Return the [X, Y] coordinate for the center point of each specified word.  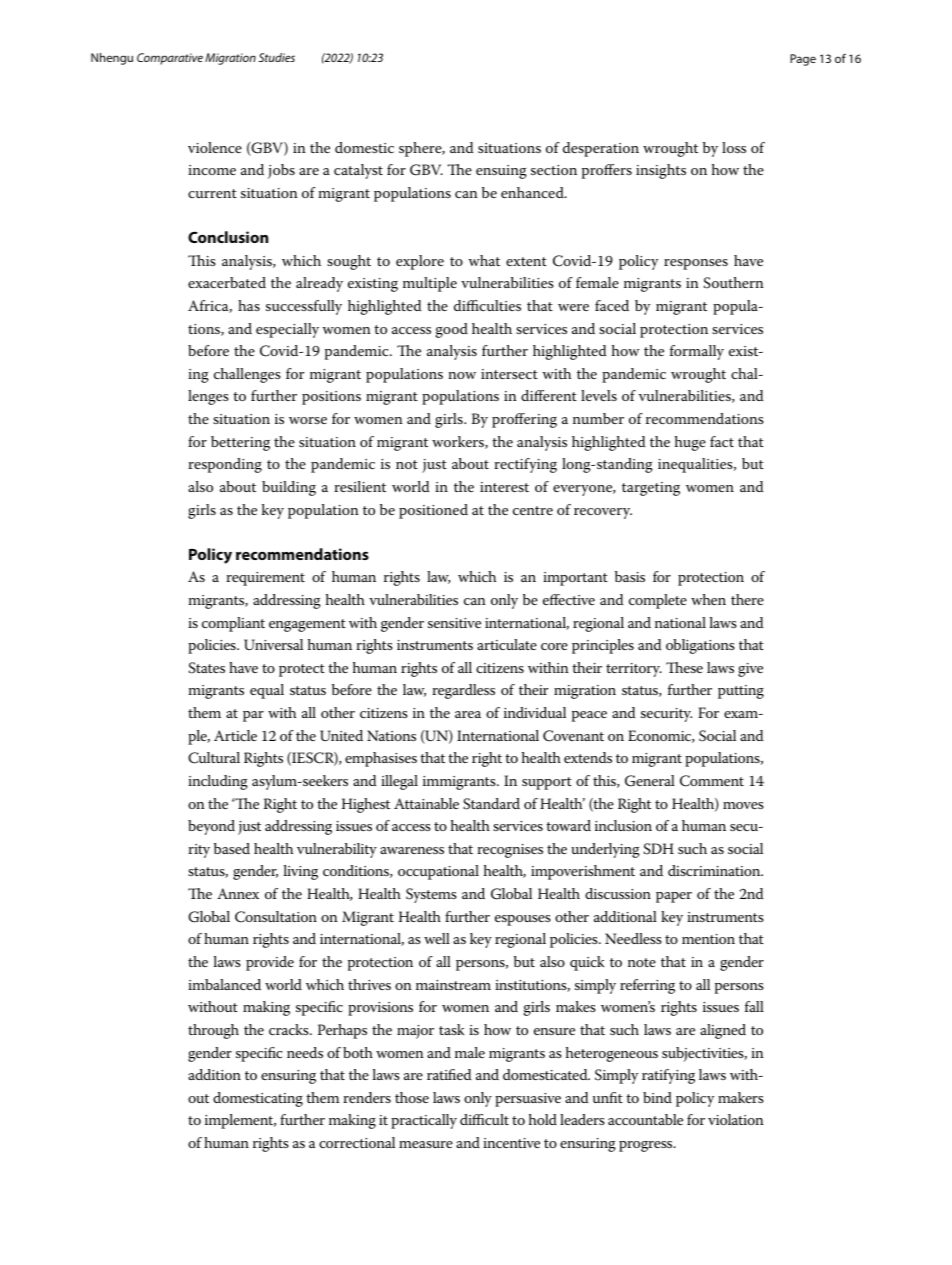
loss [734, 147]
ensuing [501, 172]
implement [240, 1121]
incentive [511, 1143]
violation [736, 1119]
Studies [277, 57]
